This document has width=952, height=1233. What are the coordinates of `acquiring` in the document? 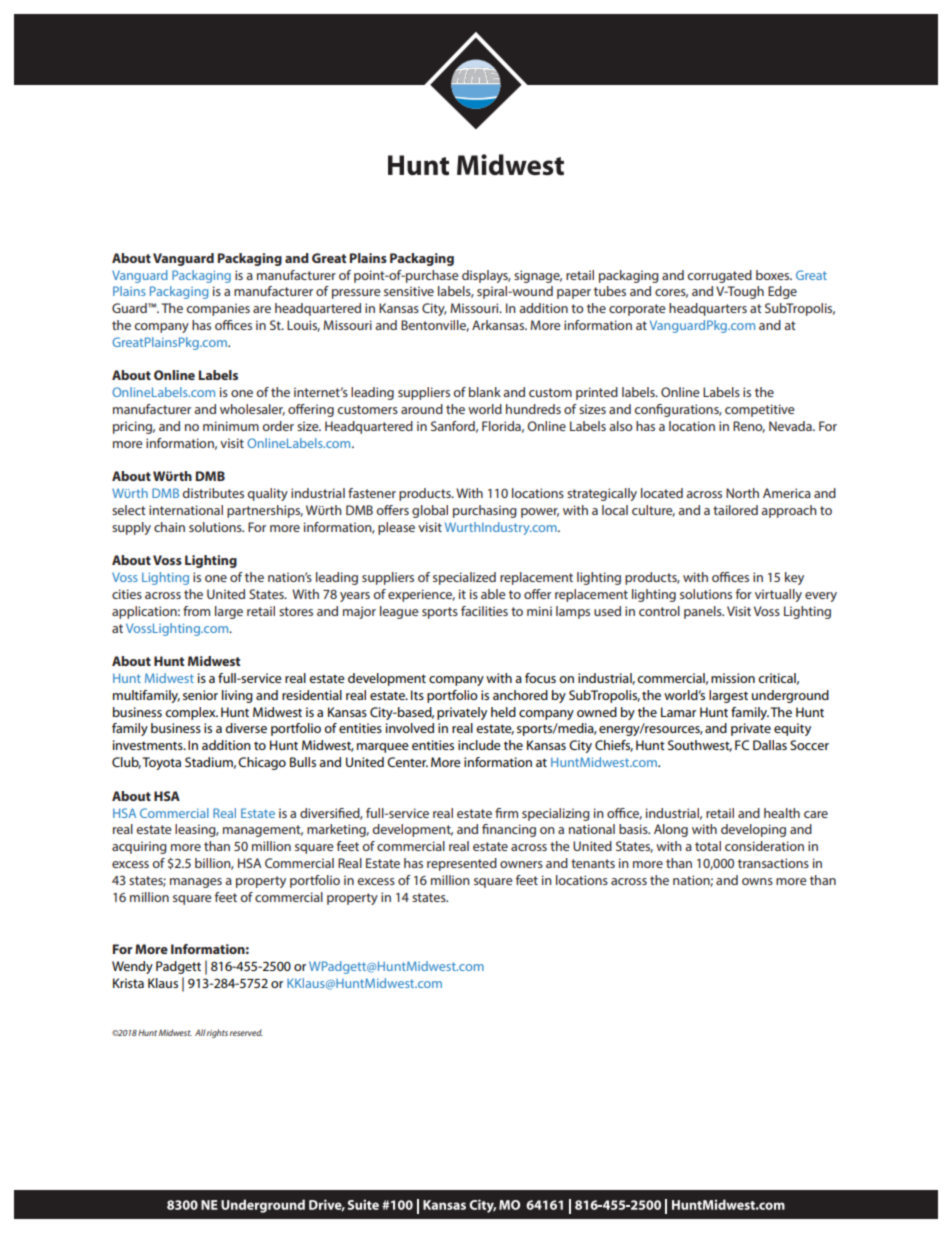 It's located at (139, 847).
